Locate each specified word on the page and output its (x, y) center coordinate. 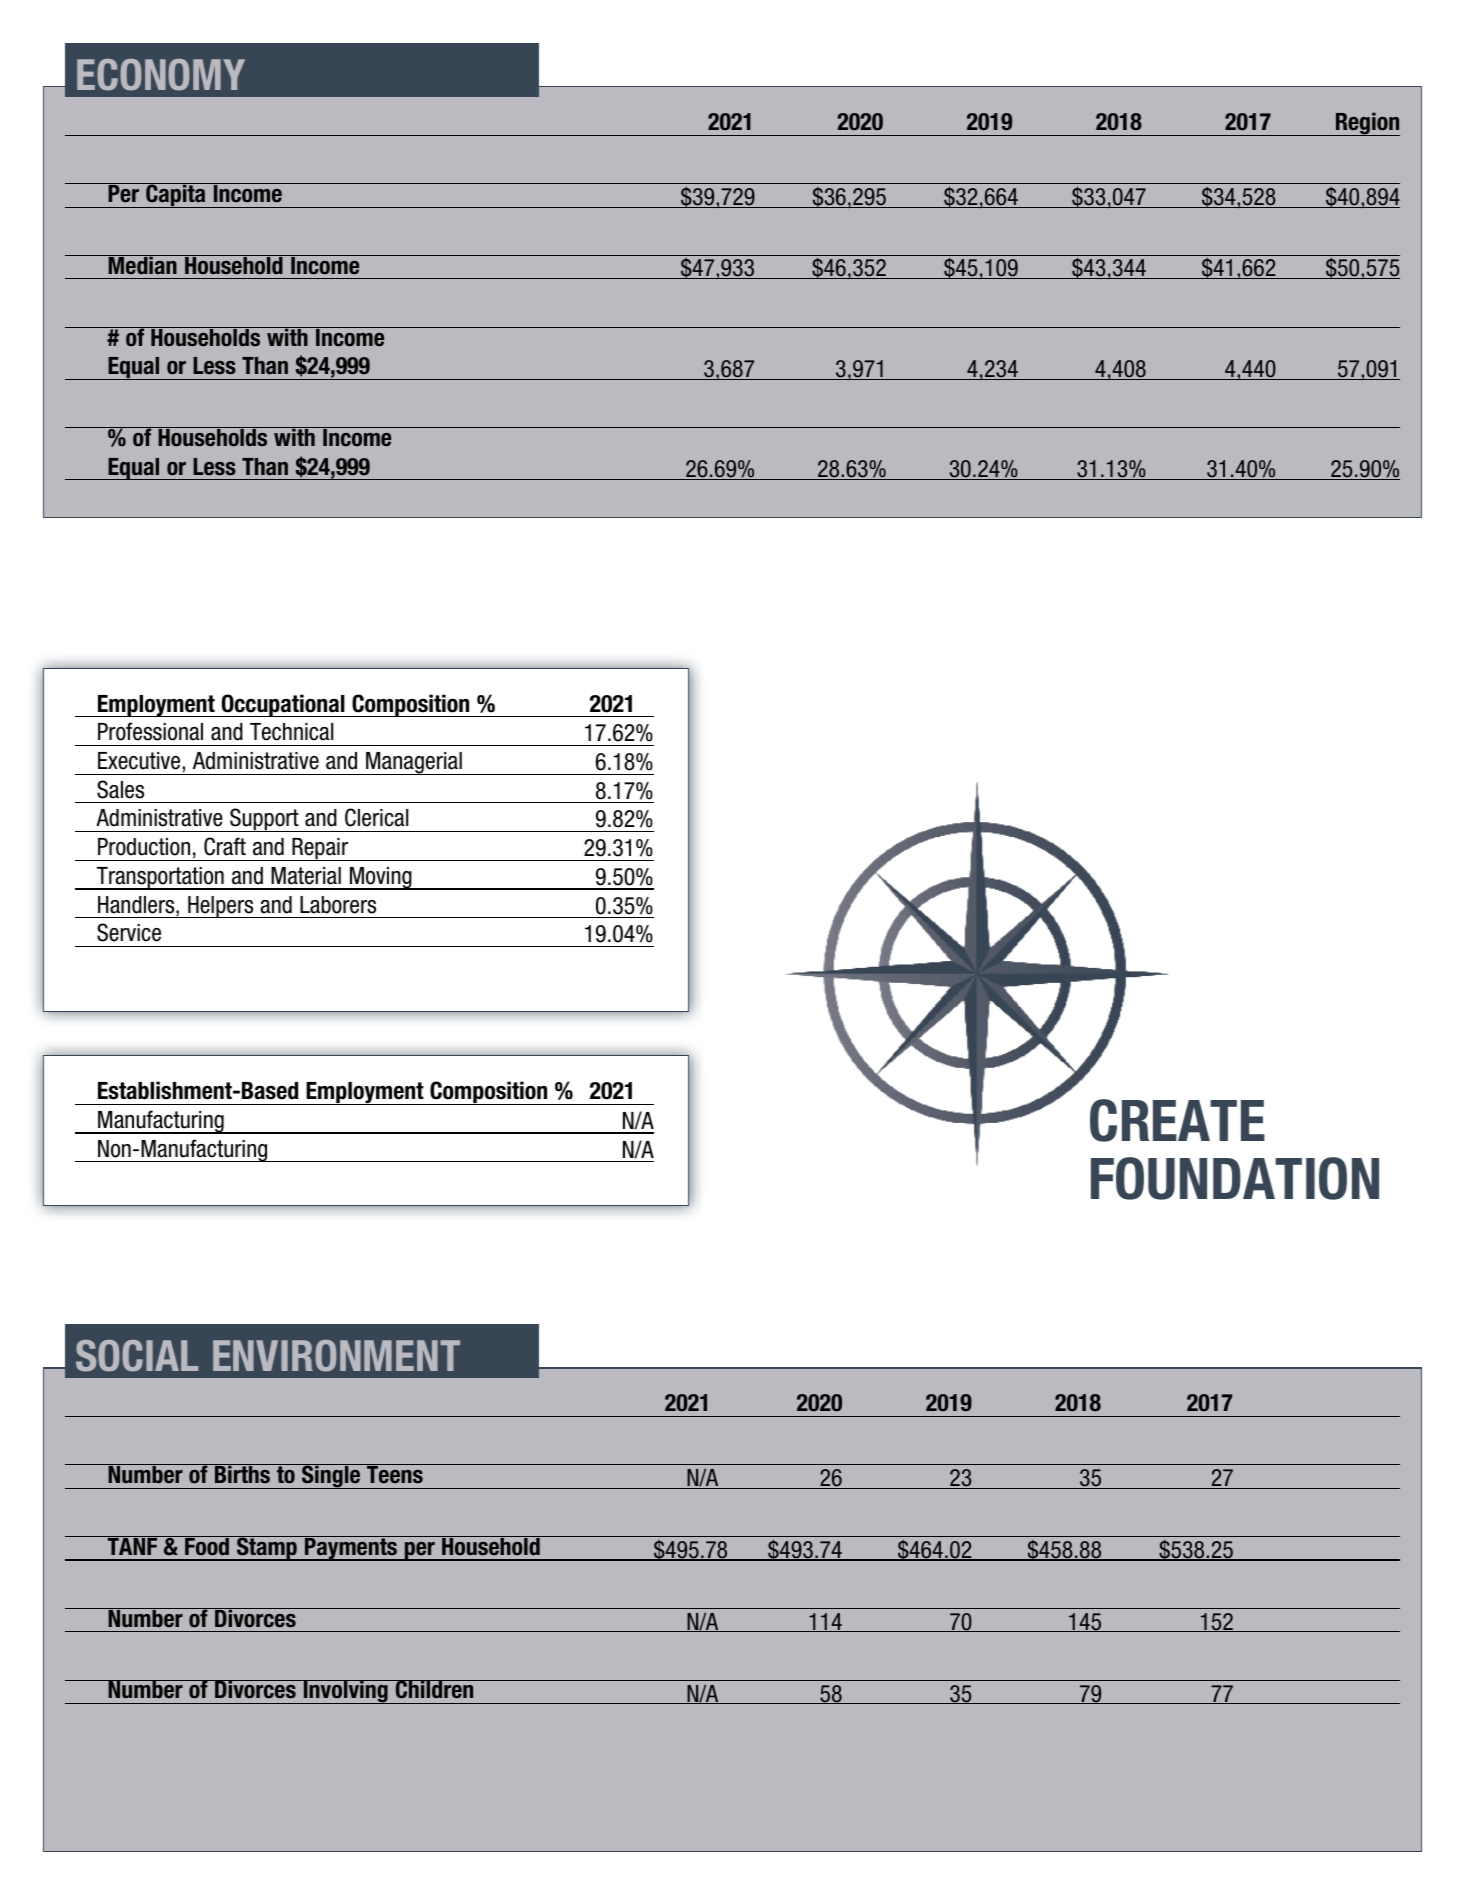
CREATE (1177, 1120)
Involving (345, 1692)
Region (1367, 124)
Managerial (414, 763)
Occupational (283, 705)
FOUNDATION (1235, 1178)
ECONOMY (161, 75)
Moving (381, 878)
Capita (176, 195)
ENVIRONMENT (336, 1356)
